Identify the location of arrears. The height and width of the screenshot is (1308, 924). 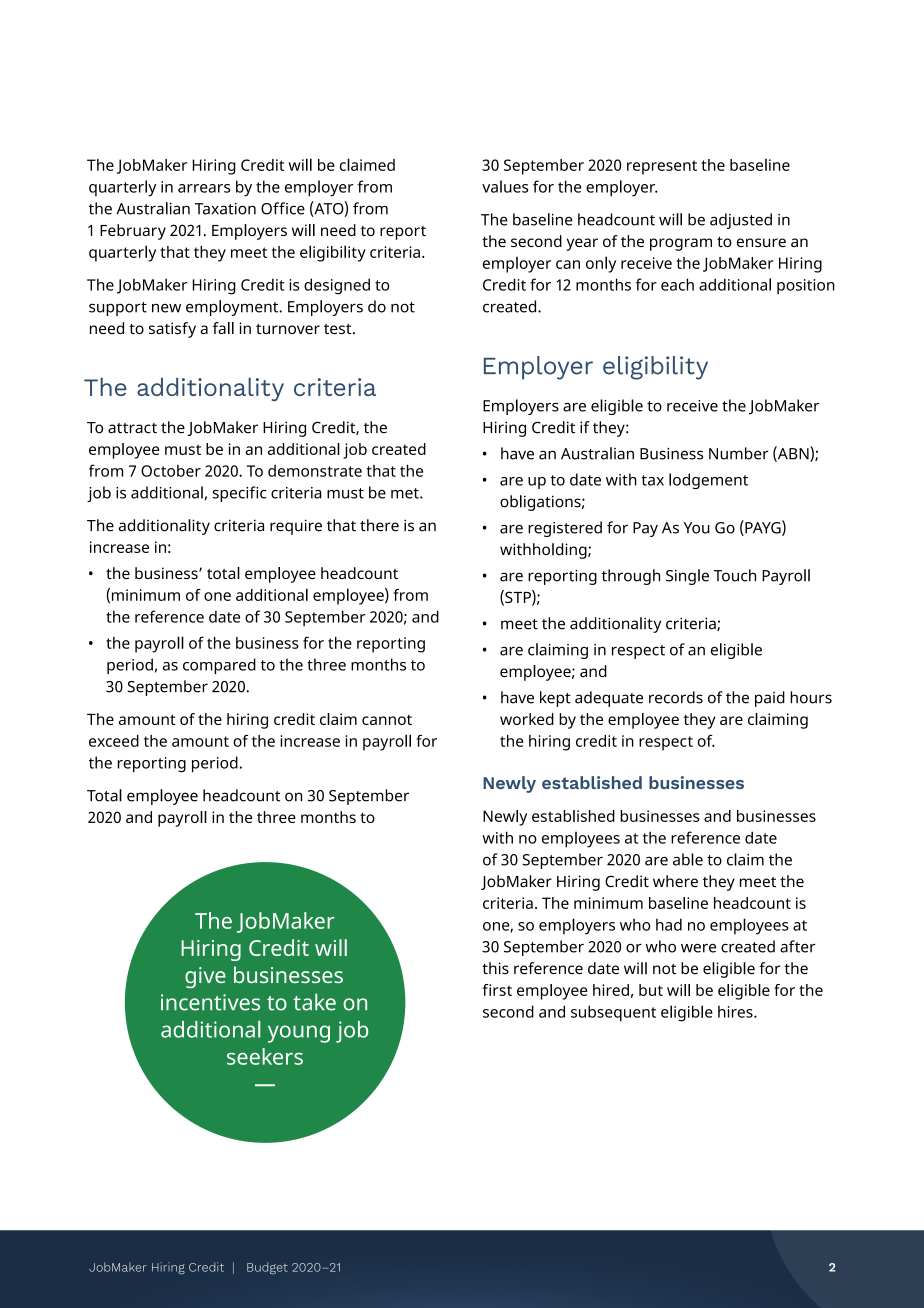
(204, 188).
